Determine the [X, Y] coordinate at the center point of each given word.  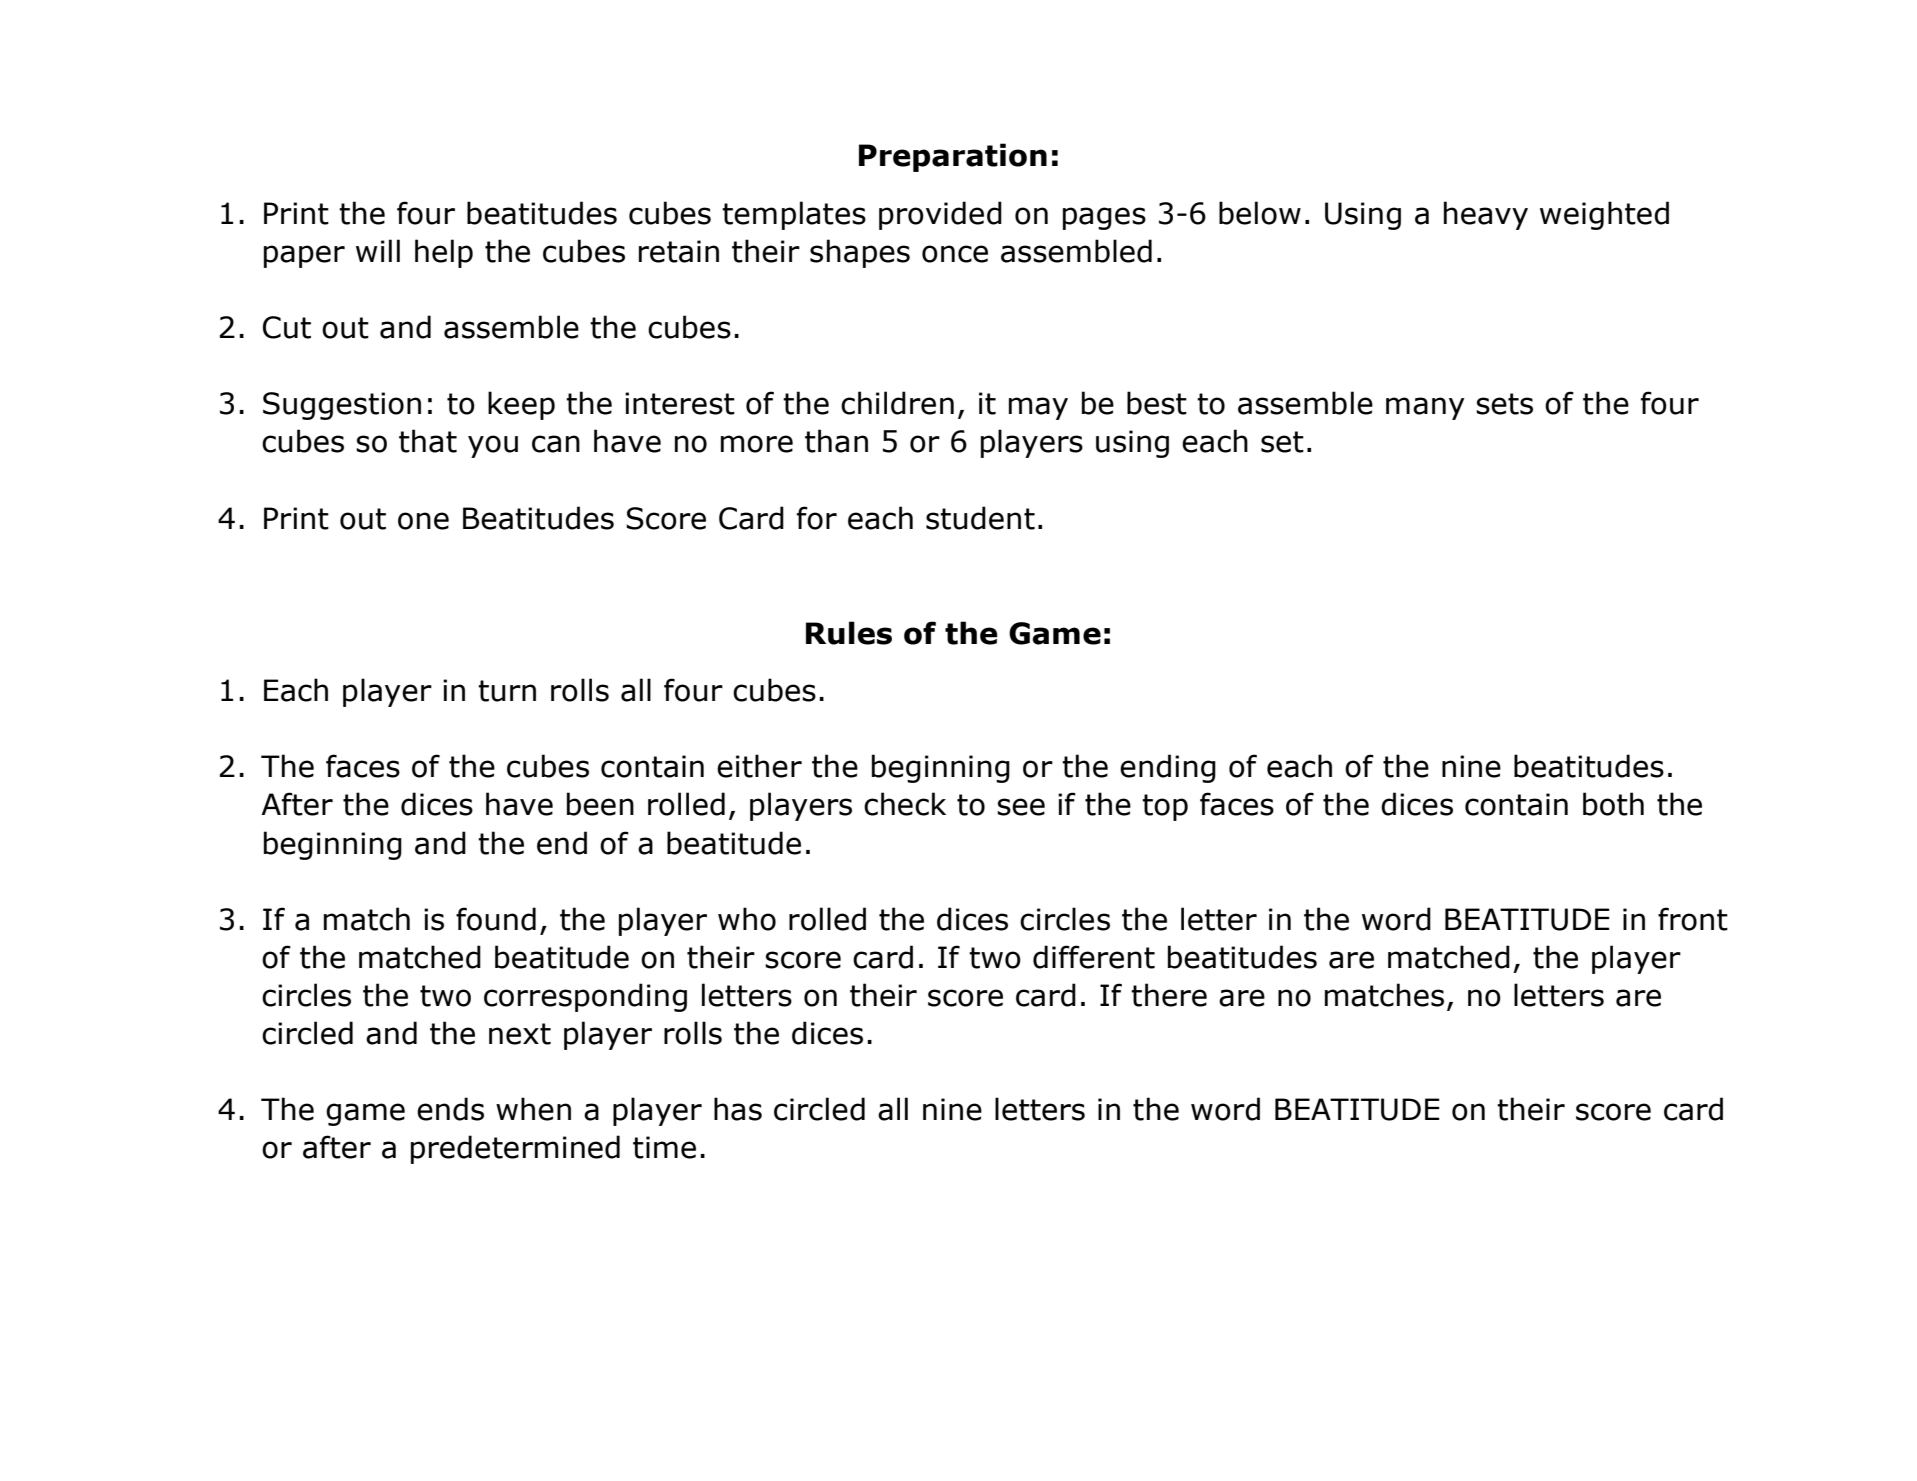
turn [507, 691]
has [738, 1109]
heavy [1486, 215]
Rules [849, 633]
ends [450, 1109]
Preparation [953, 157]
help [444, 253]
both [1613, 804]
